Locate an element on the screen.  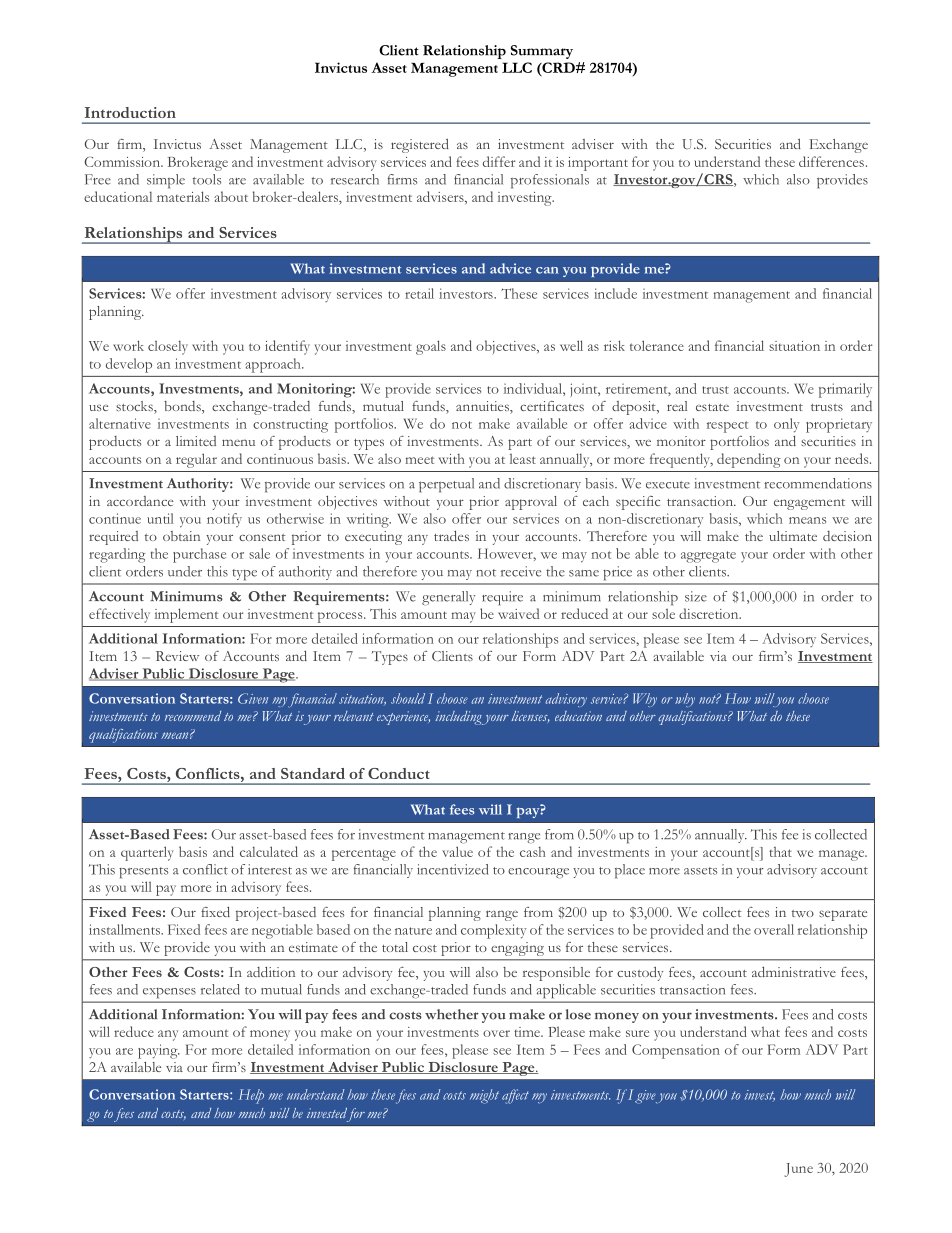
June is located at coordinates (798, 1170).
